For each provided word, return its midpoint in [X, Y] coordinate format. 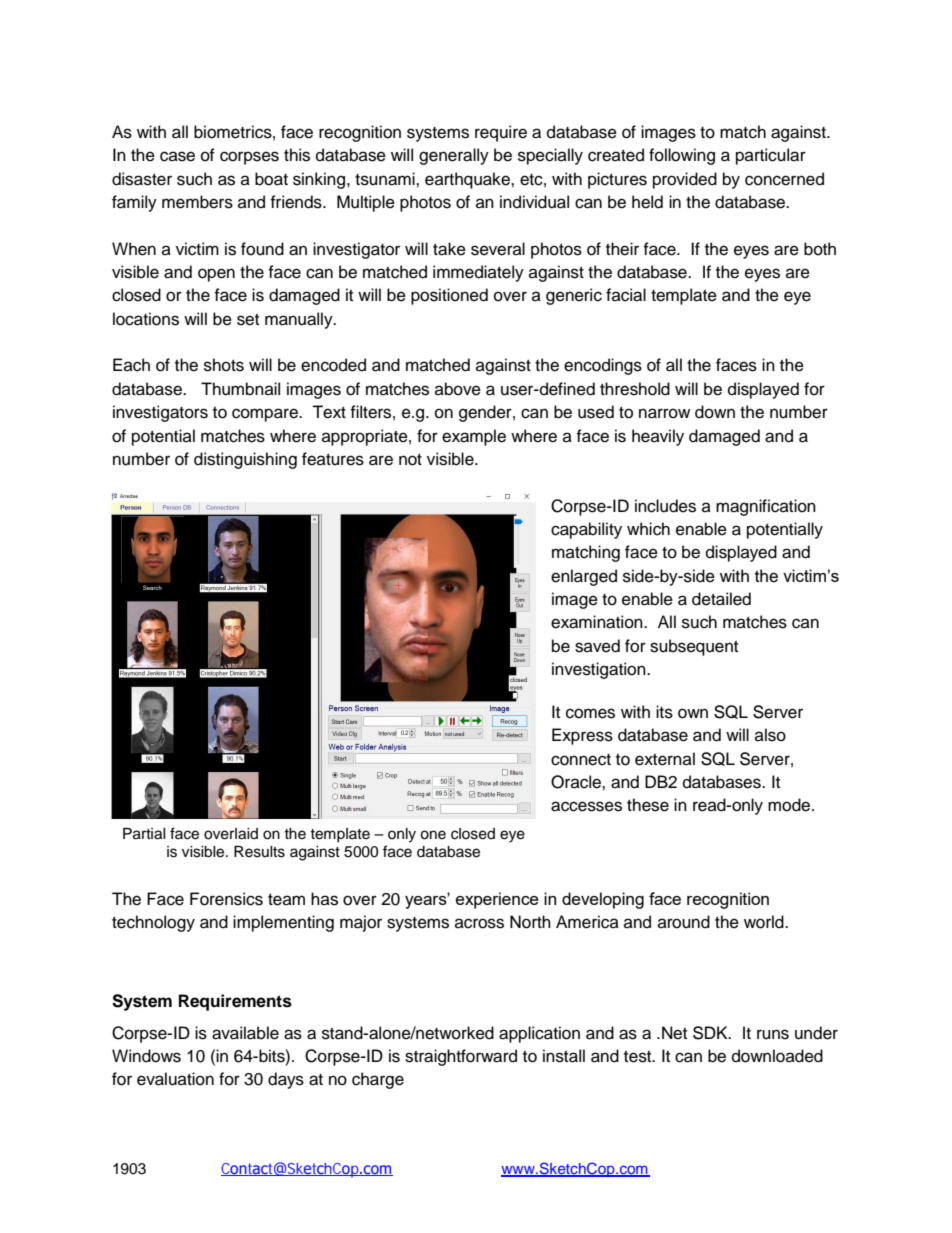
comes [590, 713]
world [765, 922]
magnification [766, 507]
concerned [784, 179]
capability [586, 530]
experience [497, 900]
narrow [664, 413]
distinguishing [245, 460]
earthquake [468, 180]
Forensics [226, 899]
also [770, 735]
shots [224, 365]
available [245, 1033]
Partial [144, 834]
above [458, 389]
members [197, 202]
